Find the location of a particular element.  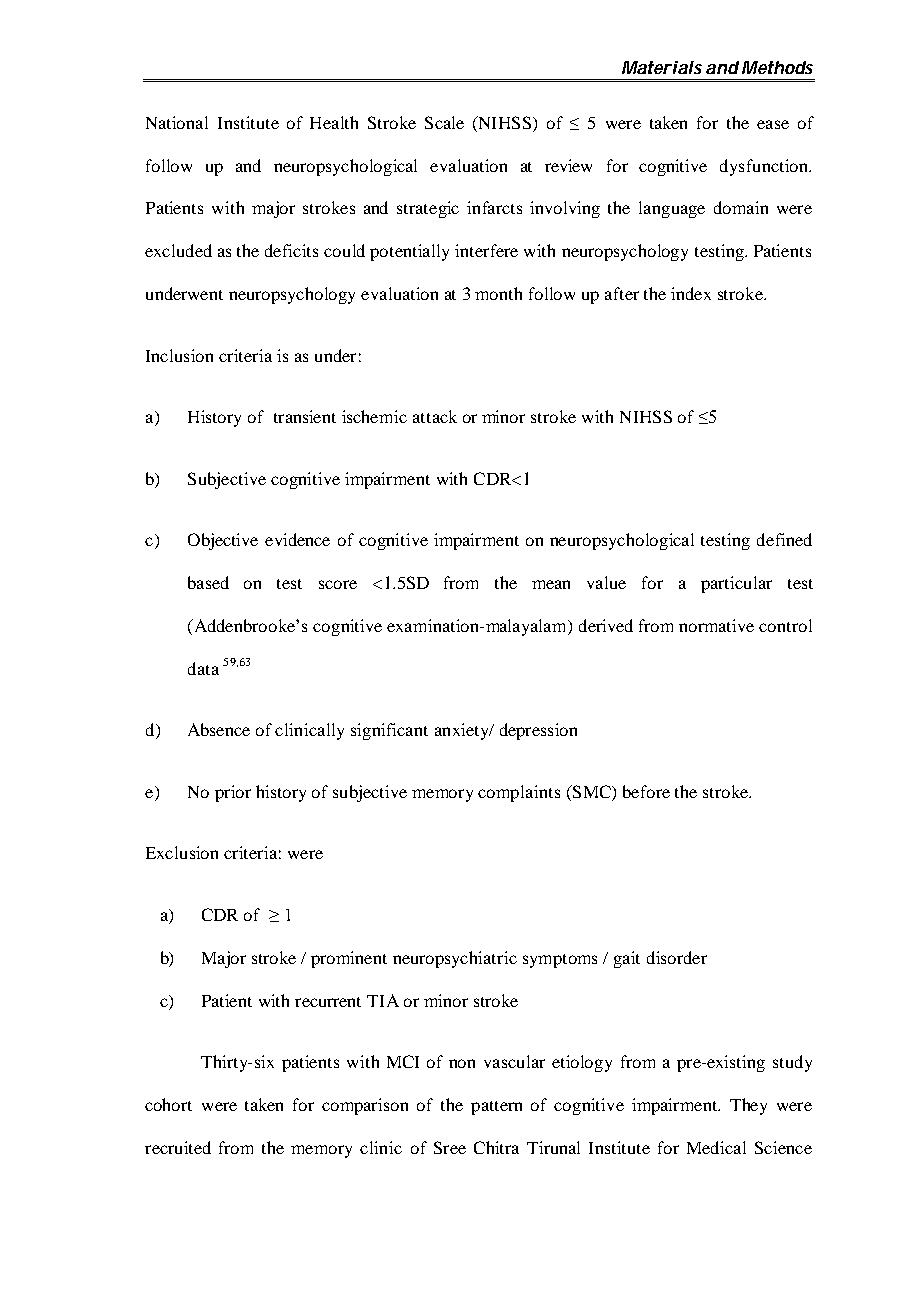

based is located at coordinates (208, 582).
